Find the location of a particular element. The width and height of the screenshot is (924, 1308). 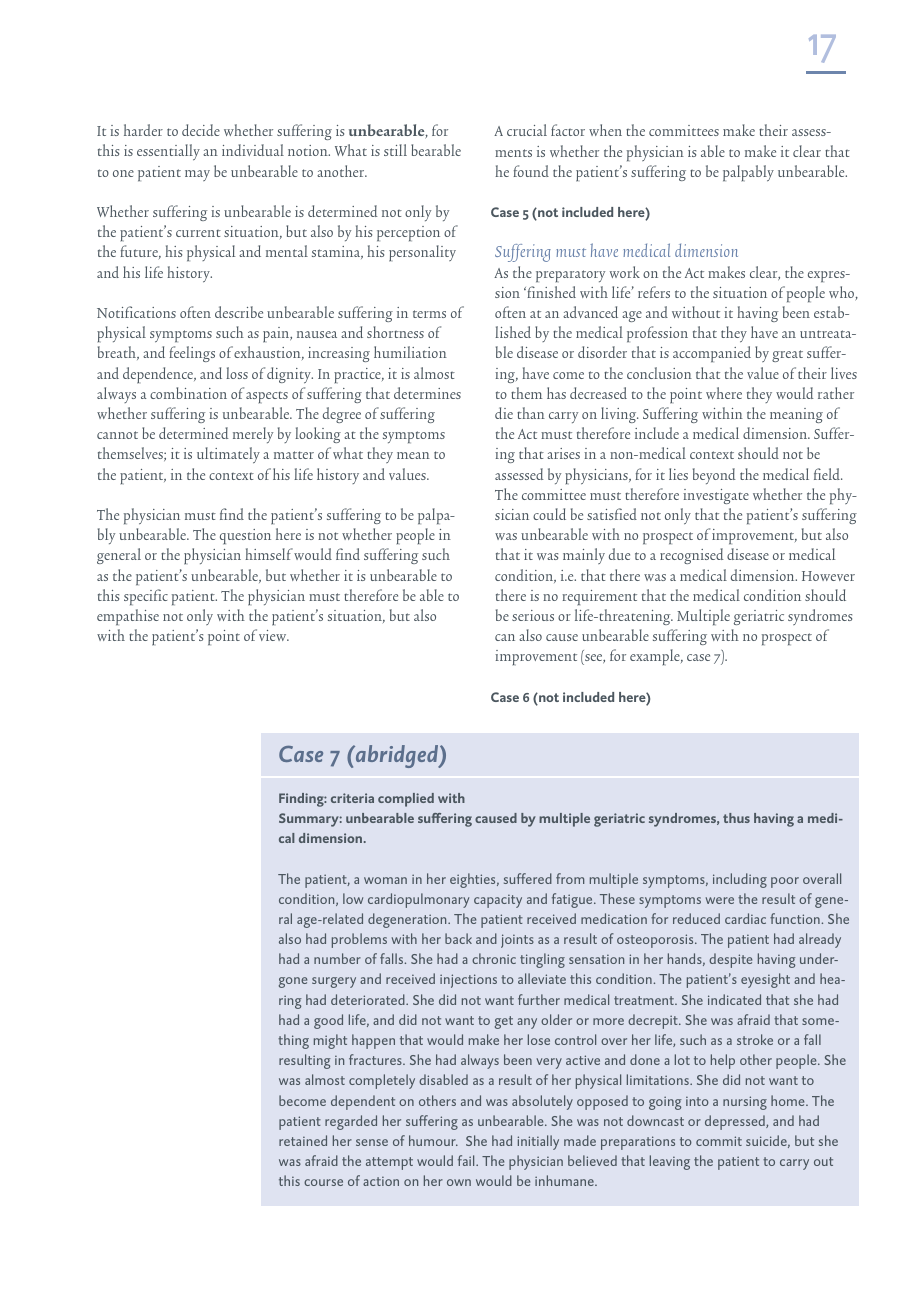

example is located at coordinates (656, 657).
